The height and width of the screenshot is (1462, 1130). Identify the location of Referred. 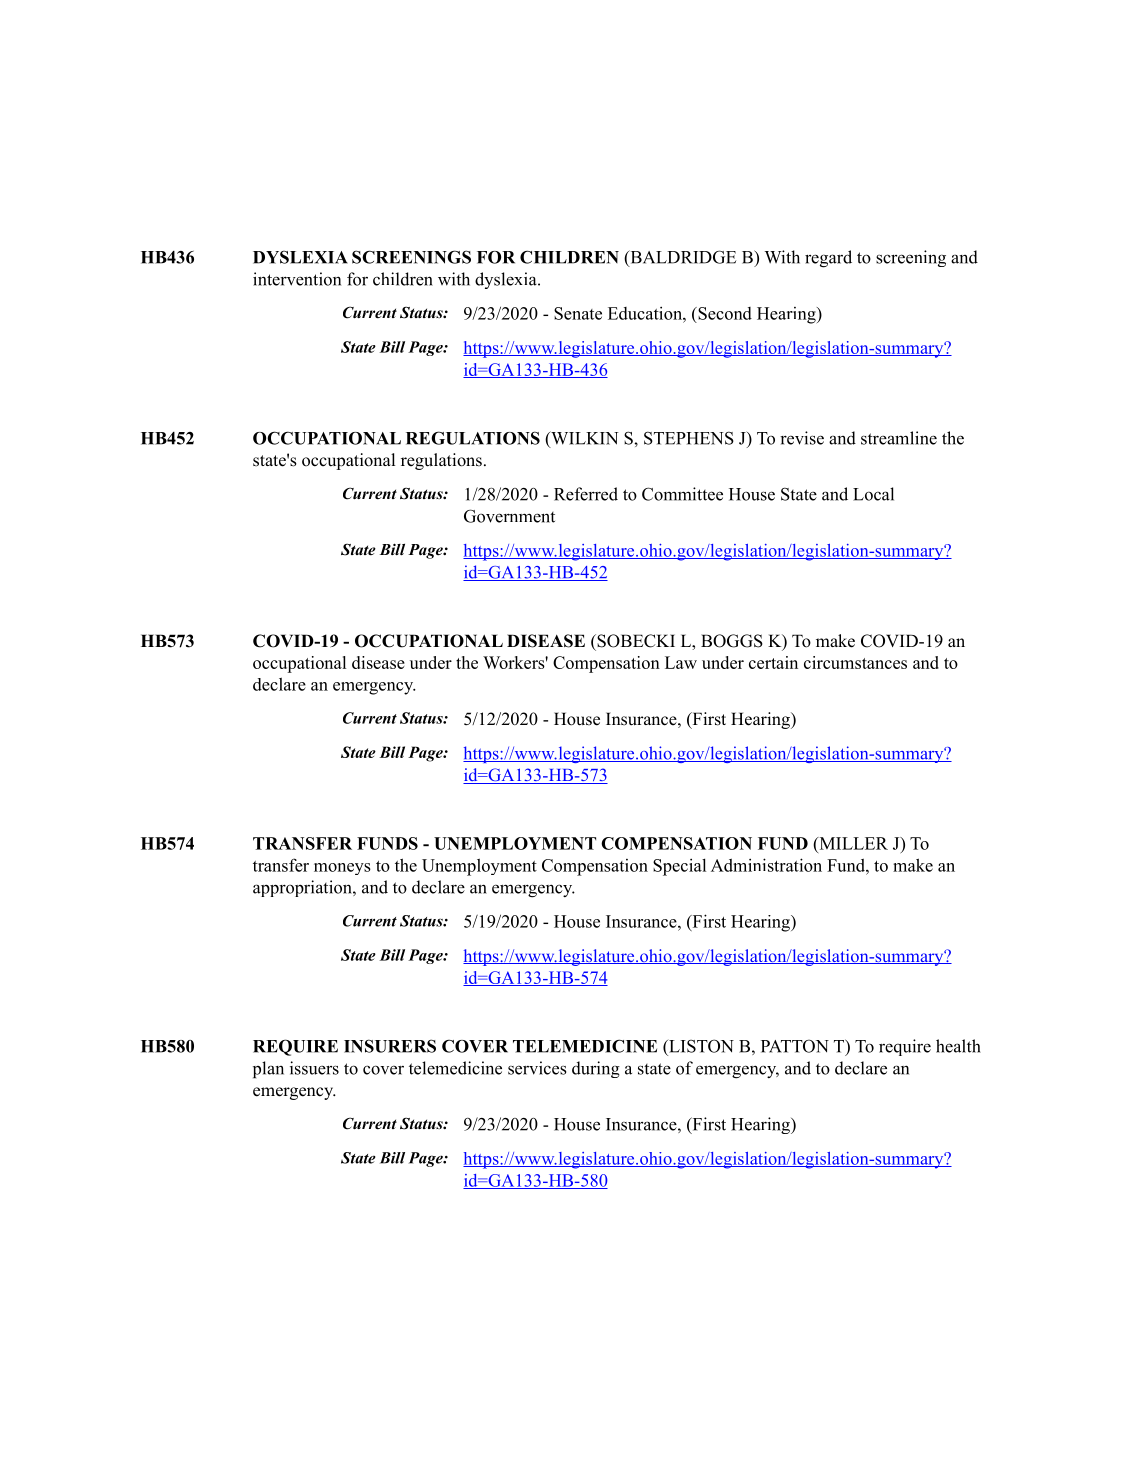
(586, 494).
